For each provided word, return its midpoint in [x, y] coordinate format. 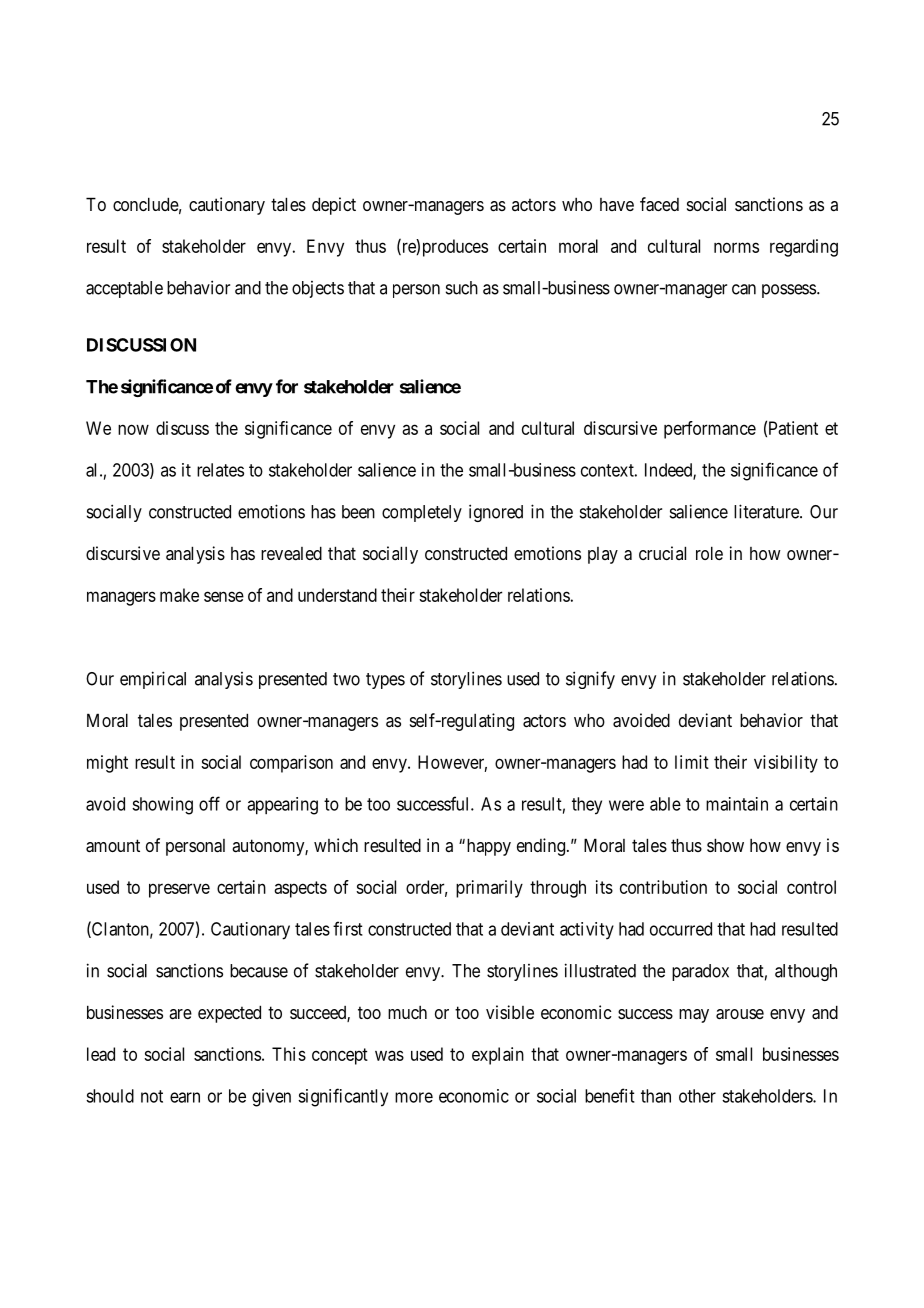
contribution [663, 887]
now [133, 429]
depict [334, 206]
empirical [153, 680]
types [385, 681]
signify [590, 680]
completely [422, 513]
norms [736, 247]
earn [185, 1097]
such [462, 288]
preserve [179, 890]
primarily [489, 889]
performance [710, 430]
